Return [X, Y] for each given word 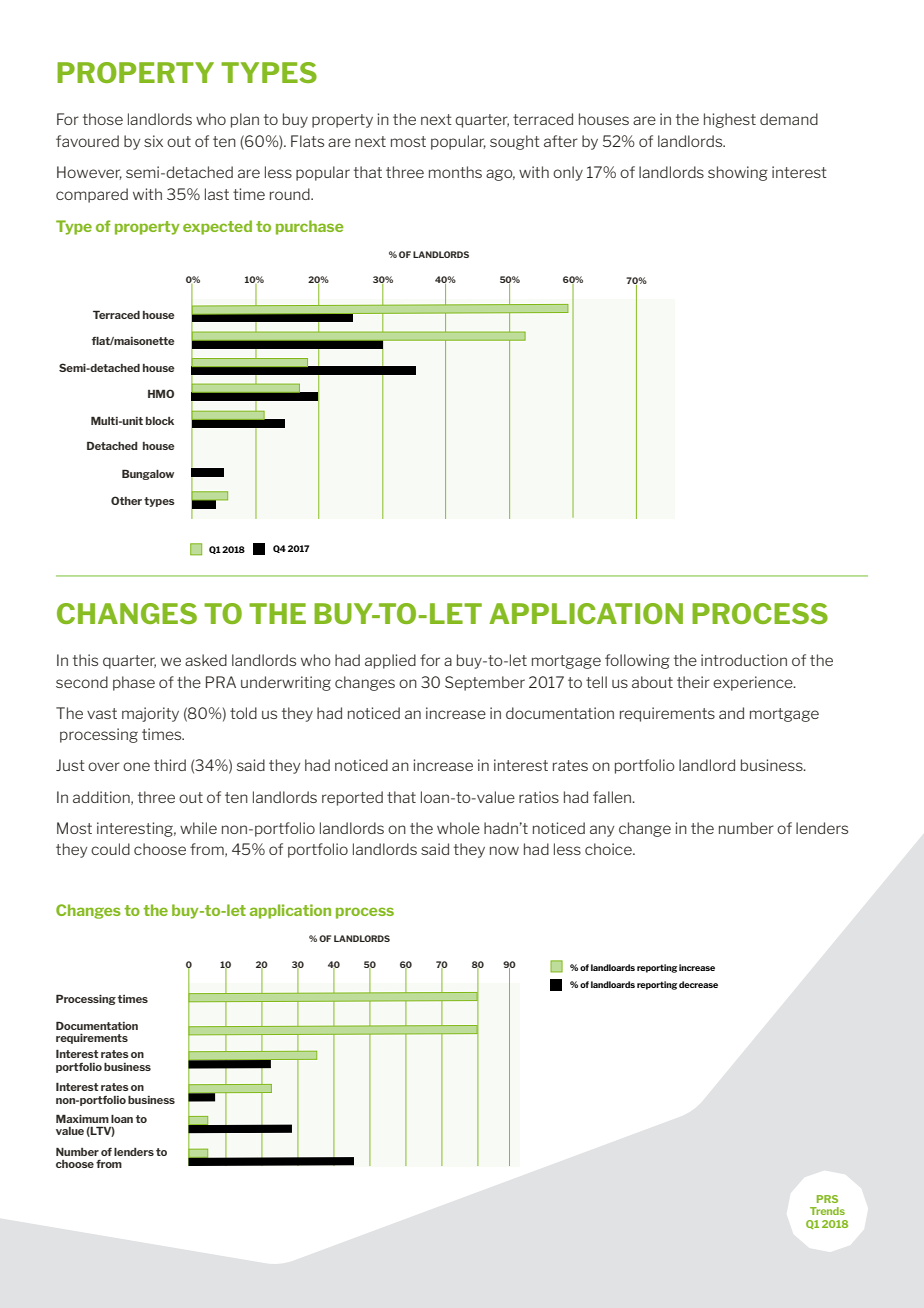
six [153, 141]
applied [390, 661]
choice [609, 849]
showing [738, 173]
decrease [698, 984]
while [198, 828]
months [455, 172]
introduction [744, 660]
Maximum [82, 1118]
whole [458, 828]
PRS [827, 1199]
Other [126, 500]
